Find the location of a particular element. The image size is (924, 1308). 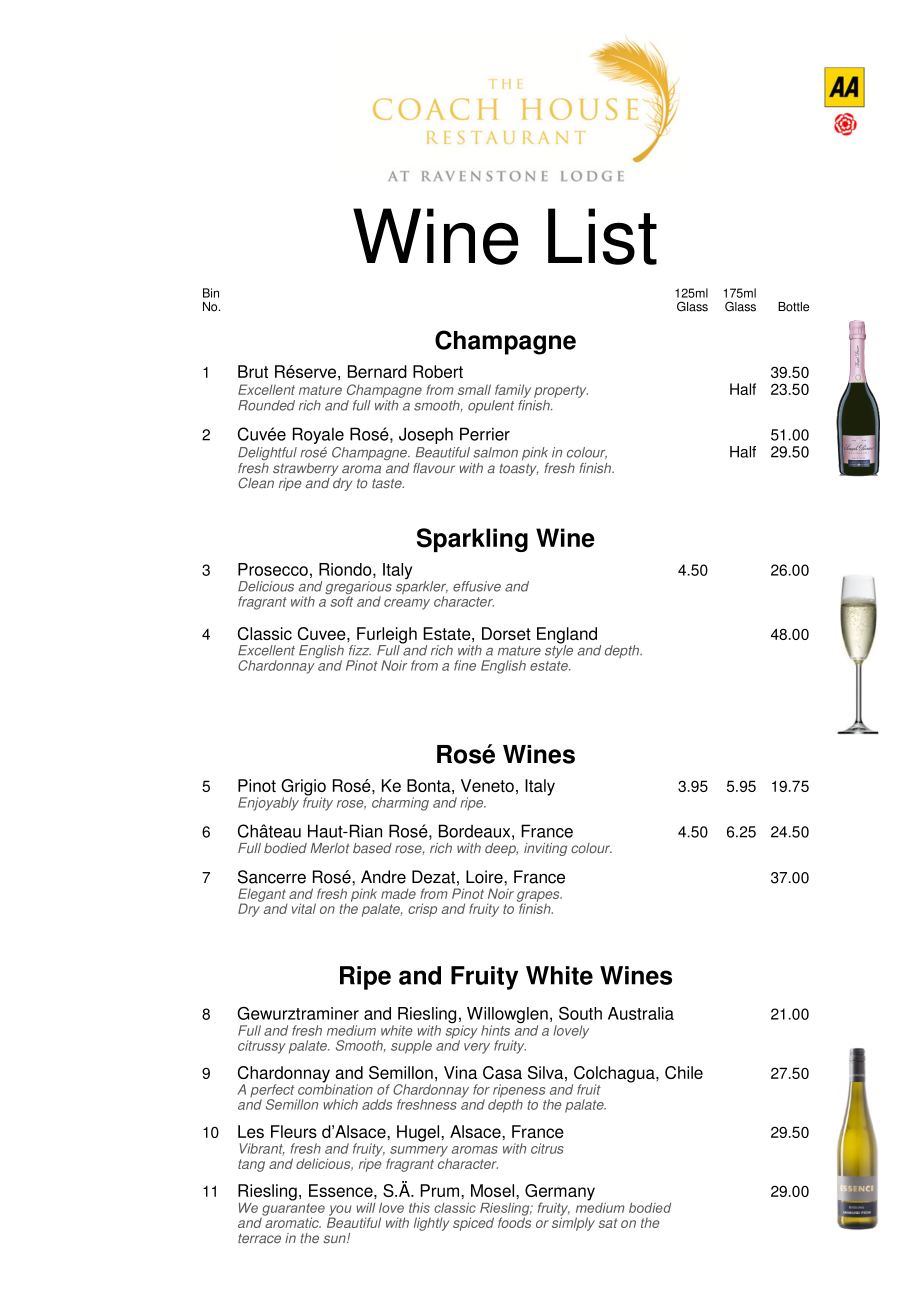

List is located at coordinates (602, 236).
